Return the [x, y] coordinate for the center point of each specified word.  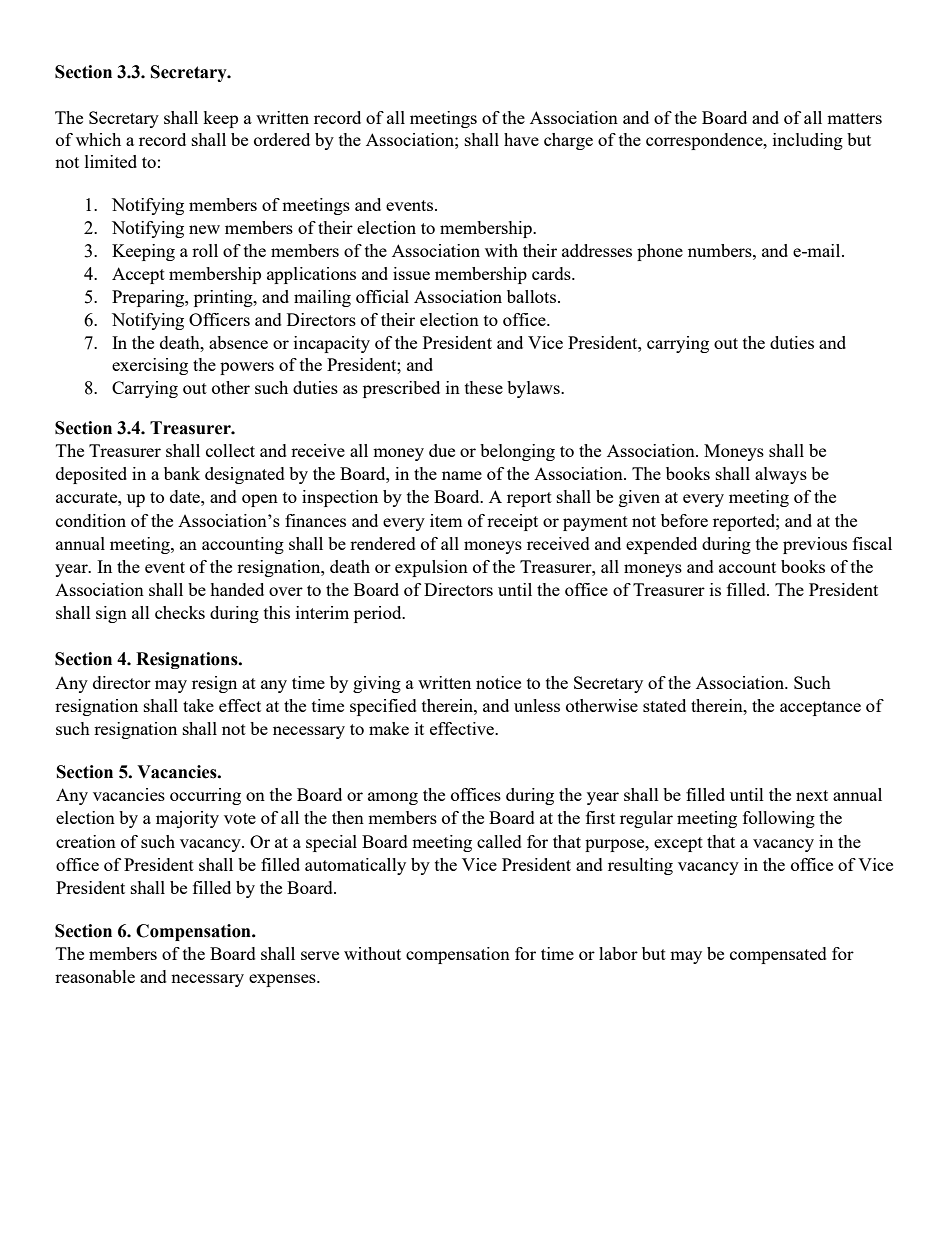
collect [230, 450]
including [808, 141]
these [484, 387]
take [198, 705]
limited [111, 161]
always [781, 475]
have [521, 139]
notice [498, 682]
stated [664, 705]
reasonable [95, 976]
